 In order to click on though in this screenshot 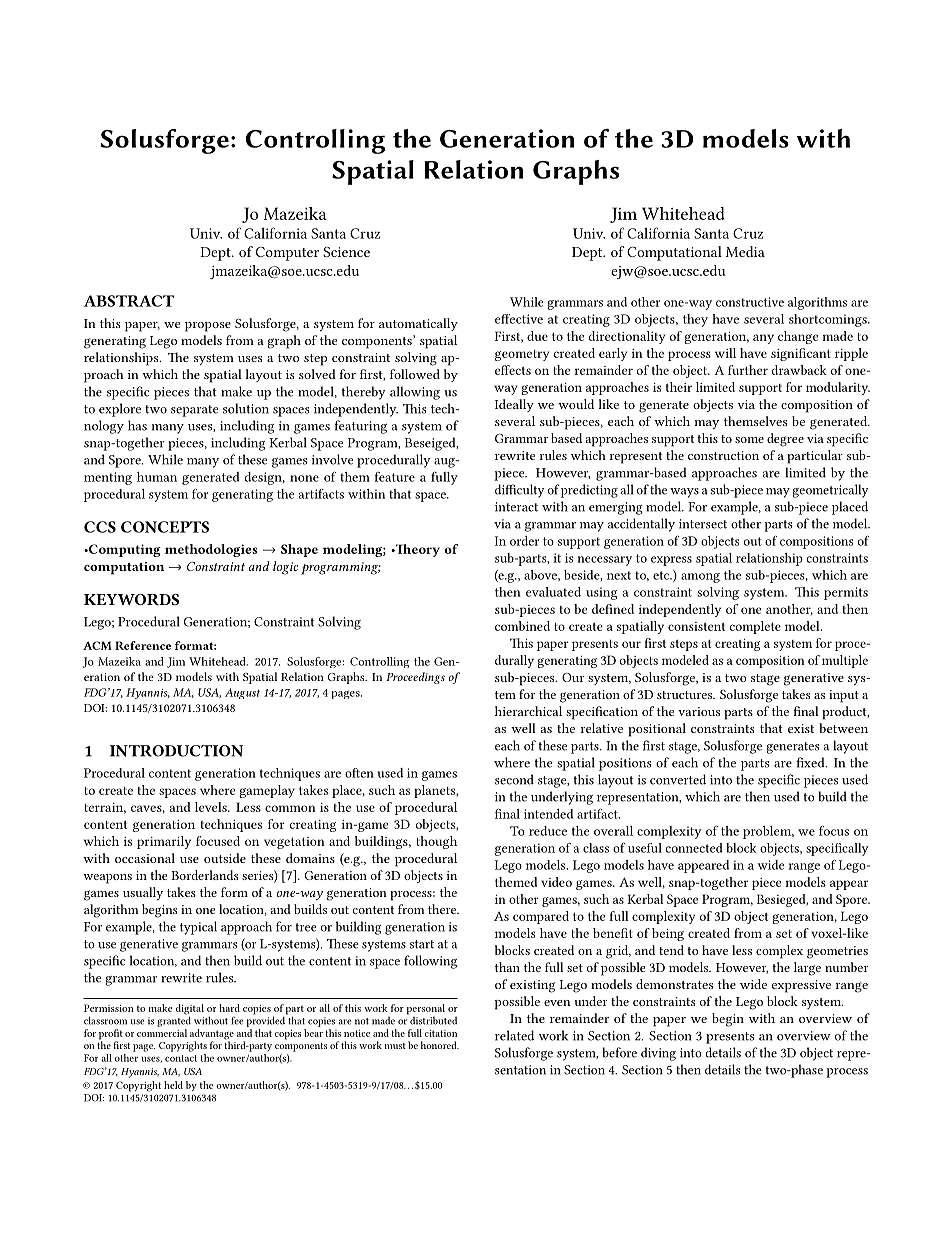, I will do `click(436, 842)`.
